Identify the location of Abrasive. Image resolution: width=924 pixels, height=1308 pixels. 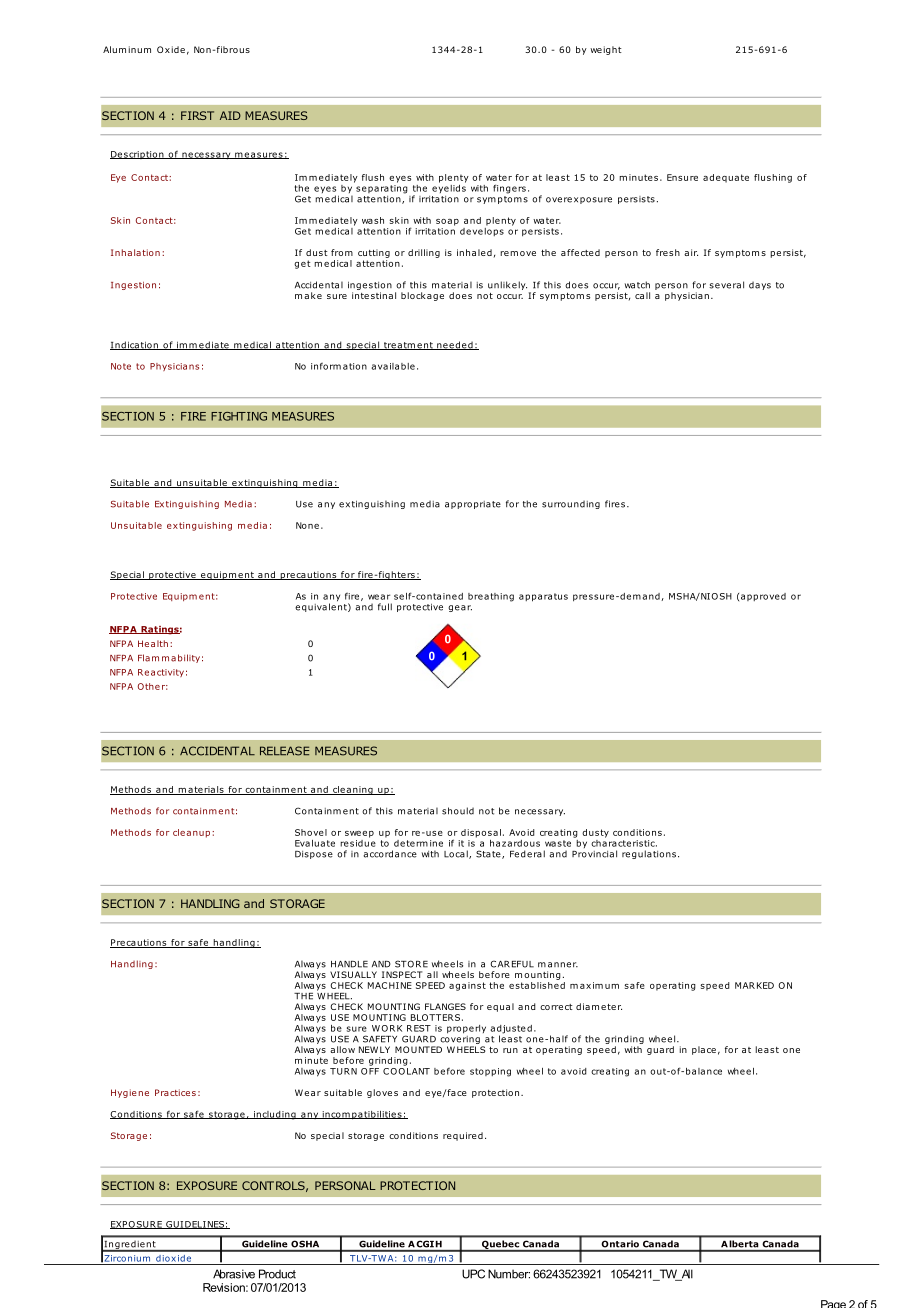
(234, 1274).
